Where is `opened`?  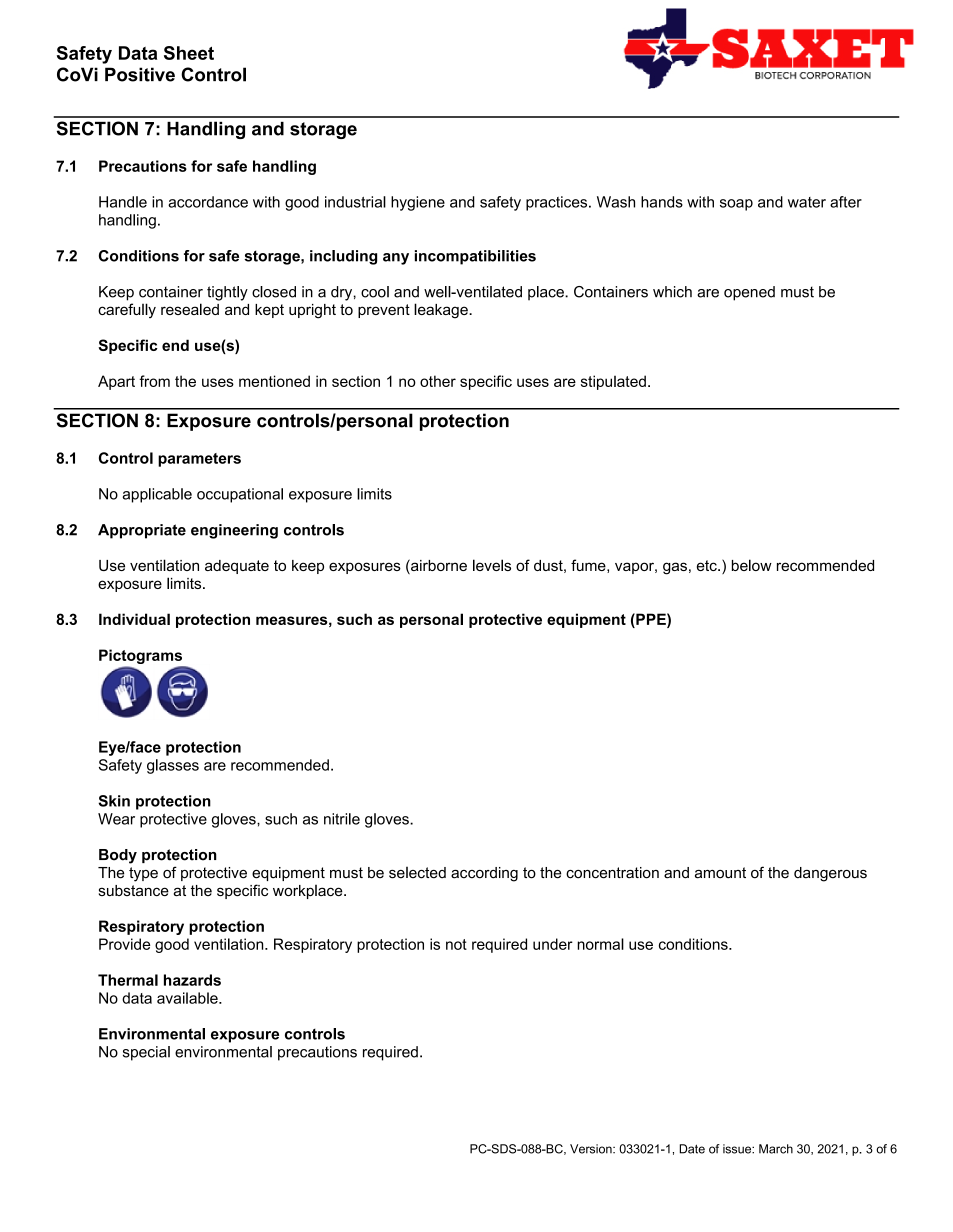
opened is located at coordinates (749, 293).
